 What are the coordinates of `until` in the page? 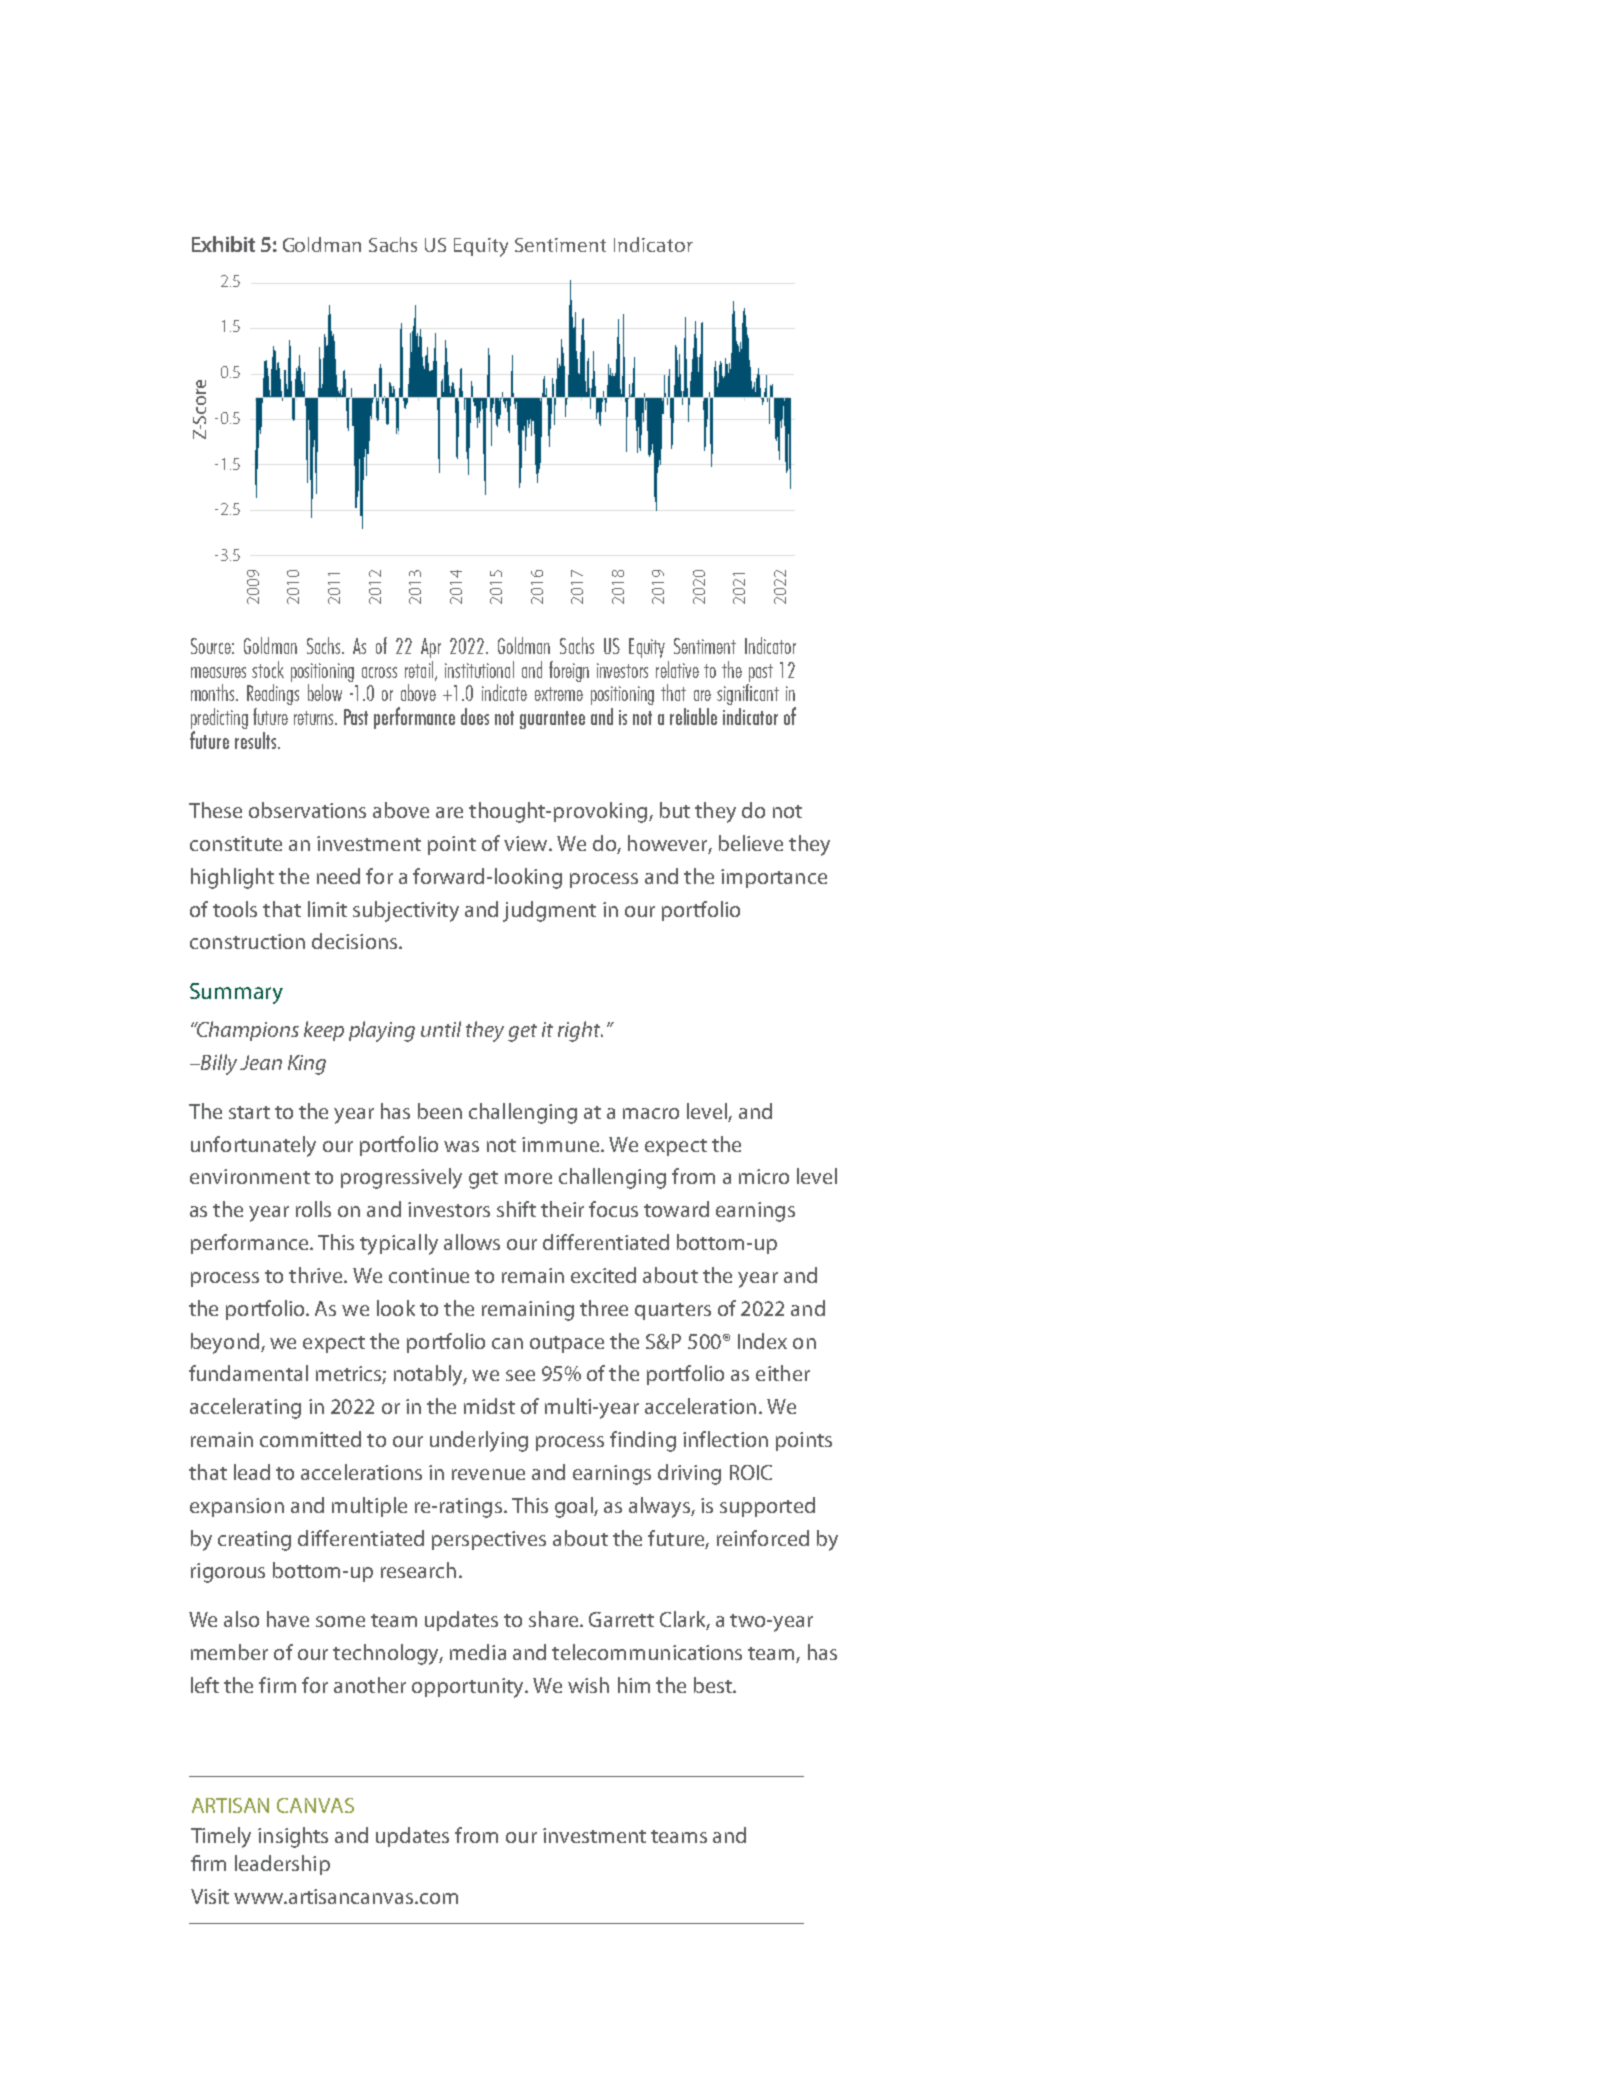 It's located at (441, 1029).
